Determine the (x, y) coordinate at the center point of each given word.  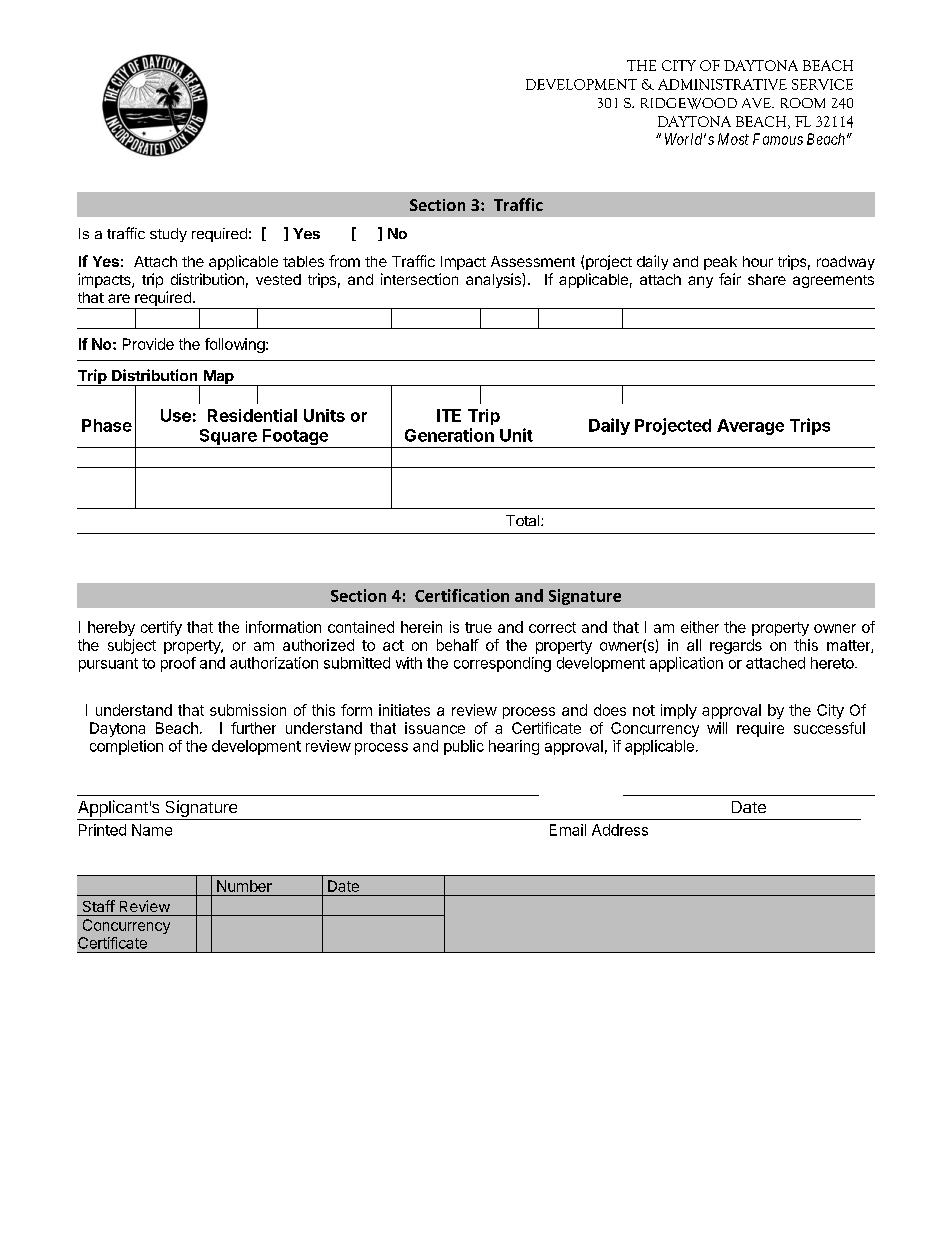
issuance (435, 728)
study (168, 235)
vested (278, 279)
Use (176, 415)
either (700, 627)
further (253, 728)
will (717, 728)
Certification (462, 595)
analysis (494, 280)
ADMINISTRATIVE (722, 84)
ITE (449, 415)
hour (758, 261)
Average (750, 427)
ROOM (803, 103)
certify (161, 628)
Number (244, 886)
